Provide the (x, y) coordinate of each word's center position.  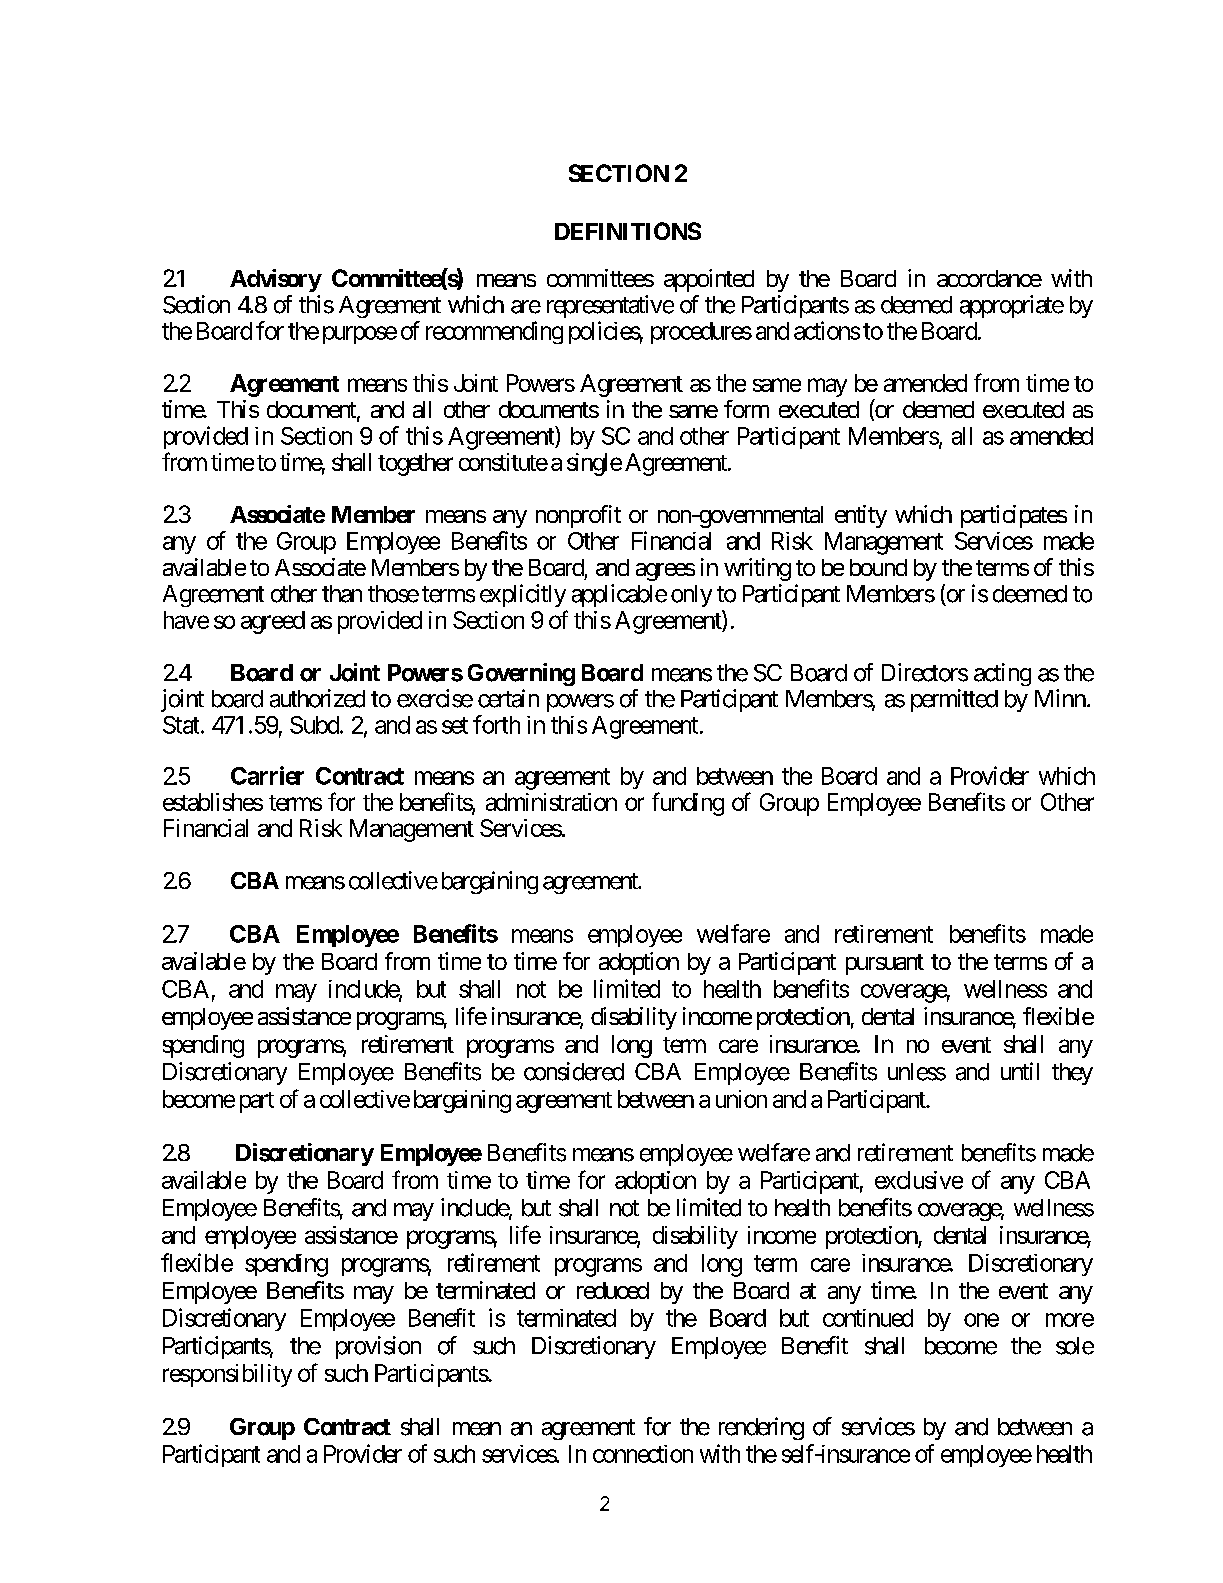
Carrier (267, 775)
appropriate (1012, 306)
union (741, 1099)
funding (688, 804)
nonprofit (578, 516)
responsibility (227, 1375)
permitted (954, 700)
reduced (613, 1290)
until (1020, 1071)
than (342, 594)
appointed (709, 280)
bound (878, 567)
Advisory (276, 280)
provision (378, 1347)
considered (574, 1071)
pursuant (885, 964)
